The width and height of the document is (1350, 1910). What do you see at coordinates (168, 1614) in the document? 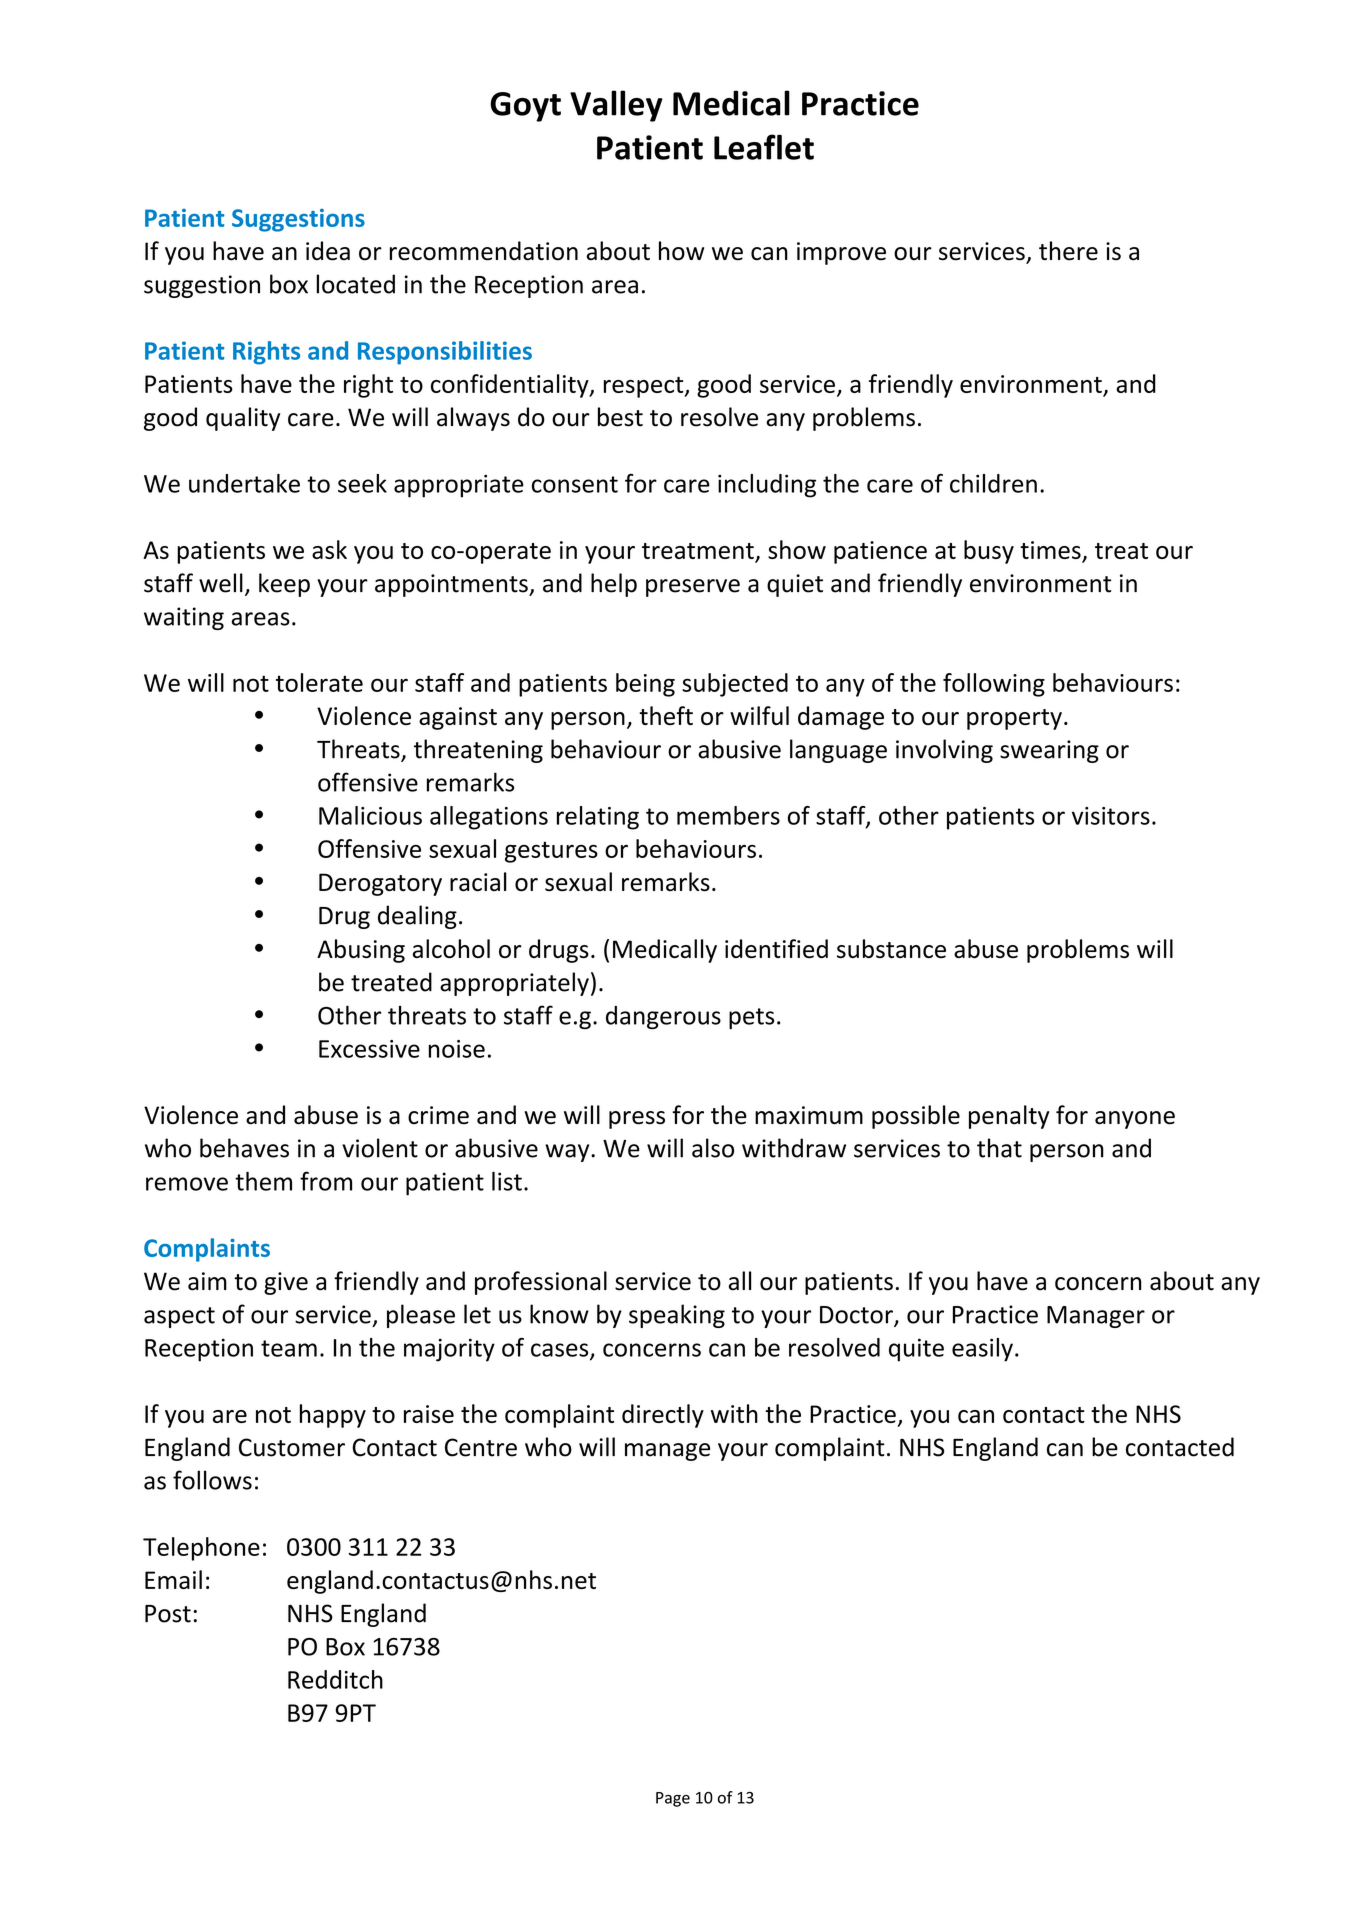
I see `Post` at bounding box center [168, 1614].
